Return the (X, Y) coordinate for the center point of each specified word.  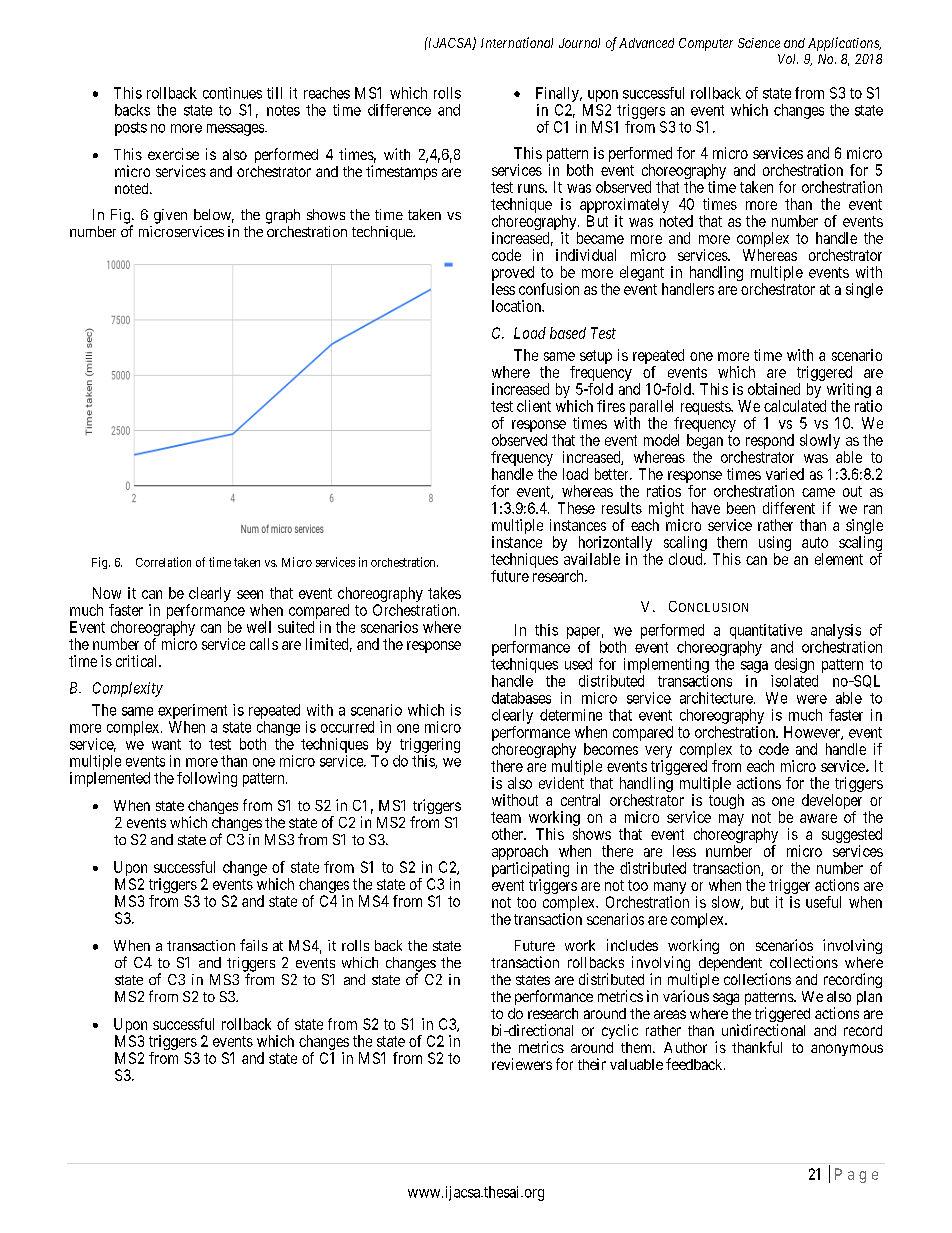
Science (759, 43)
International (517, 42)
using (775, 545)
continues (232, 93)
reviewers (522, 1064)
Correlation (163, 562)
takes (444, 593)
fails (254, 945)
